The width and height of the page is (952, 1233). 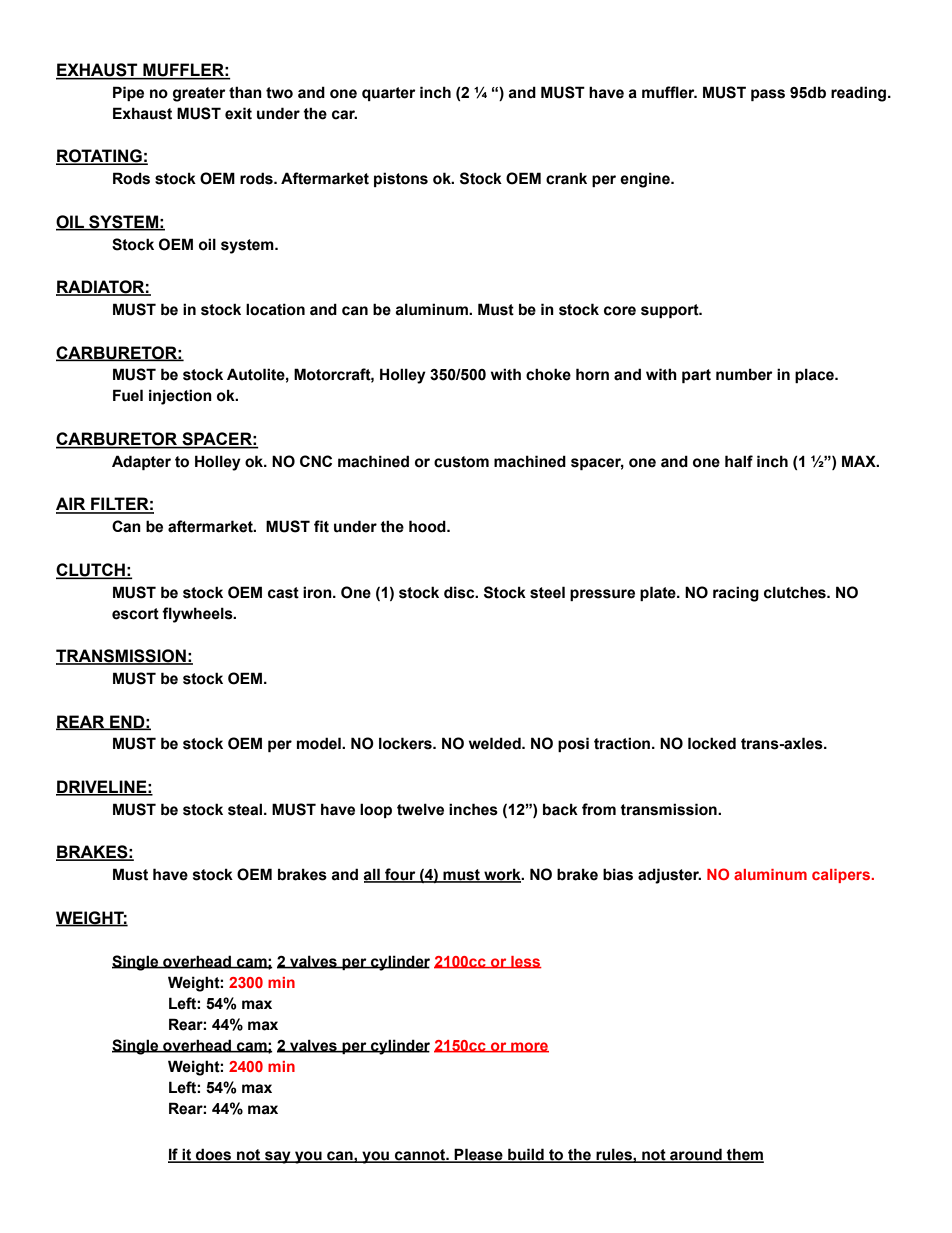 I want to click on half, so click(x=739, y=461).
